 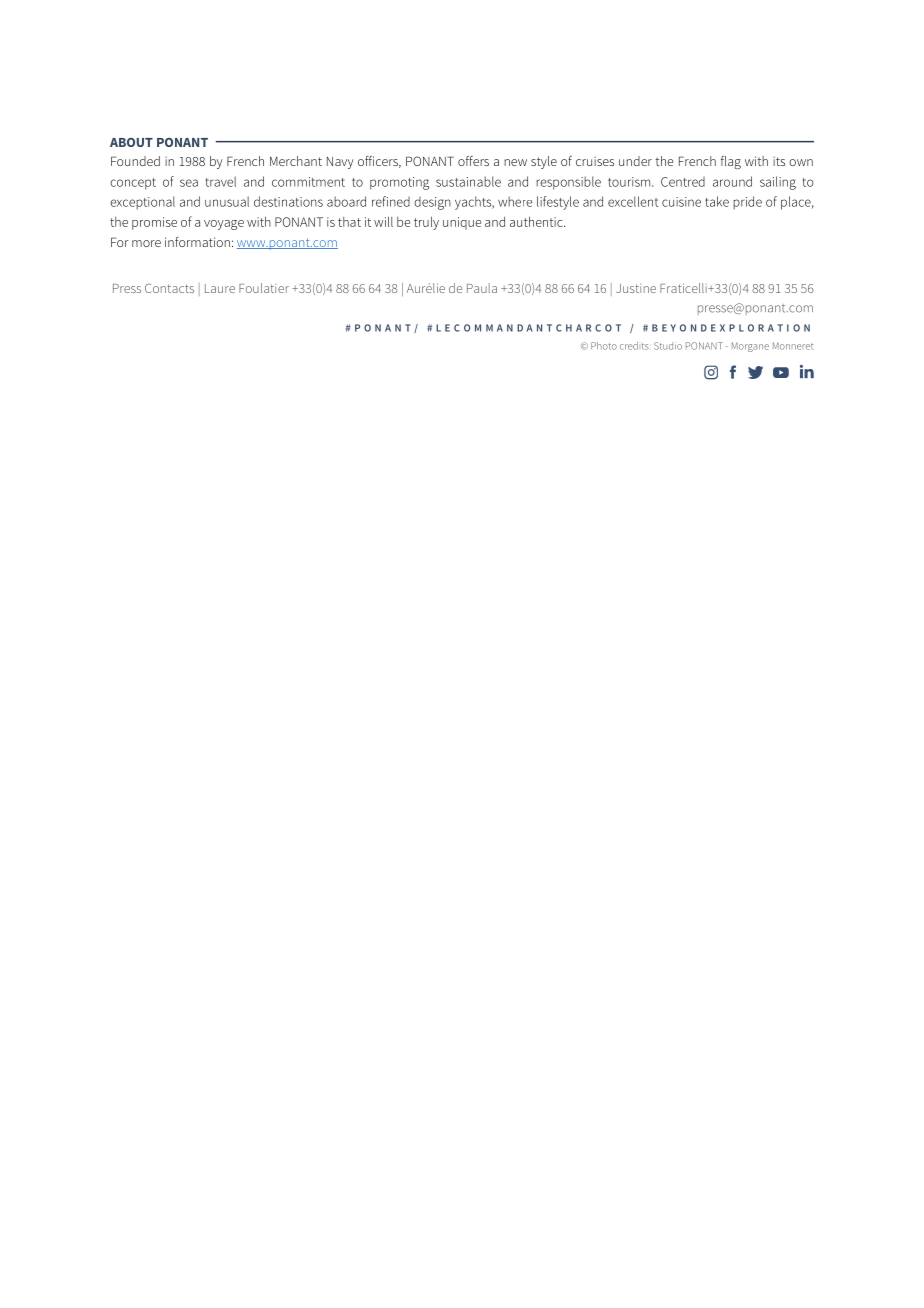 I want to click on ABOUT, so click(x=131, y=142).
